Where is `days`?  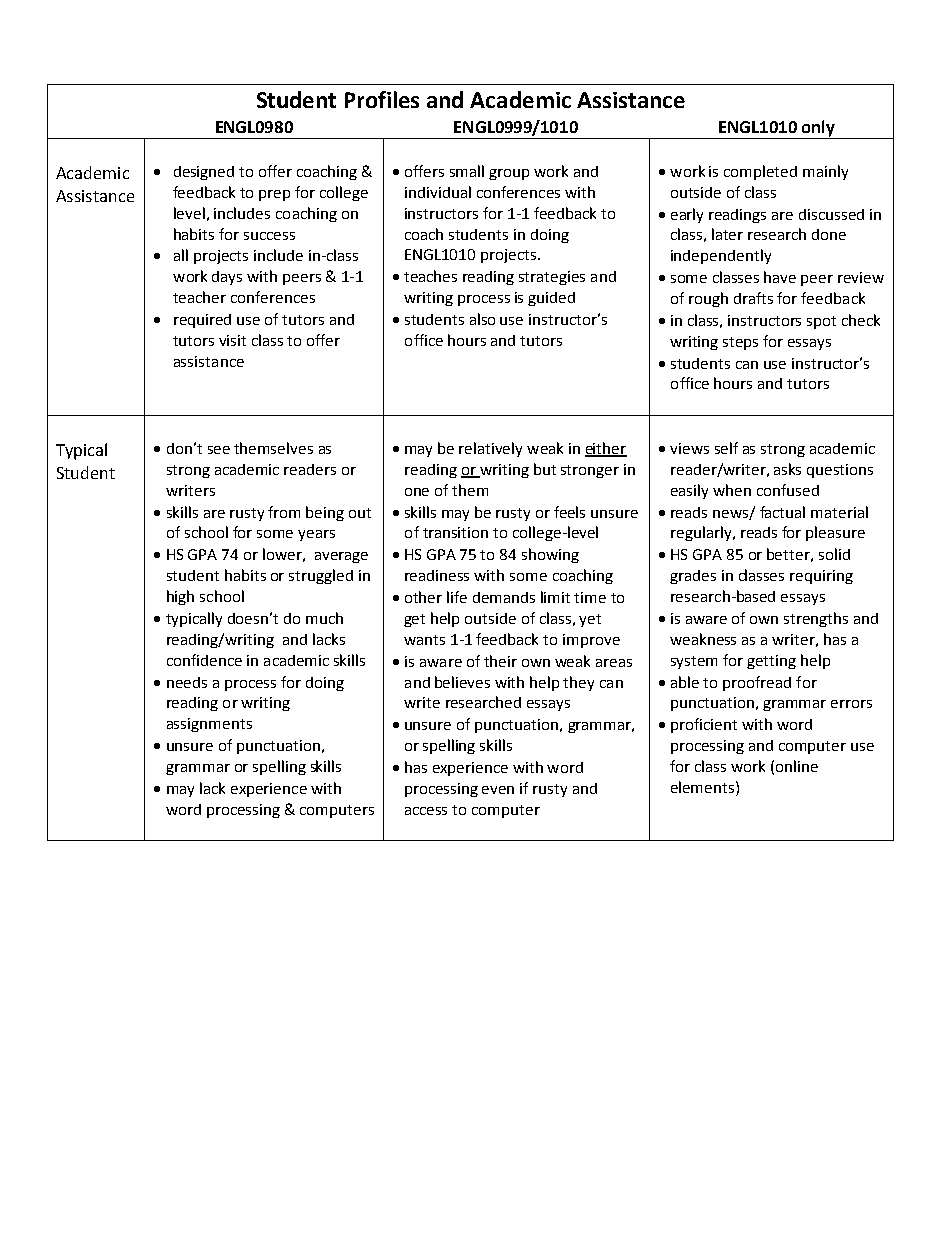 days is located at coordinates (227, 278).
